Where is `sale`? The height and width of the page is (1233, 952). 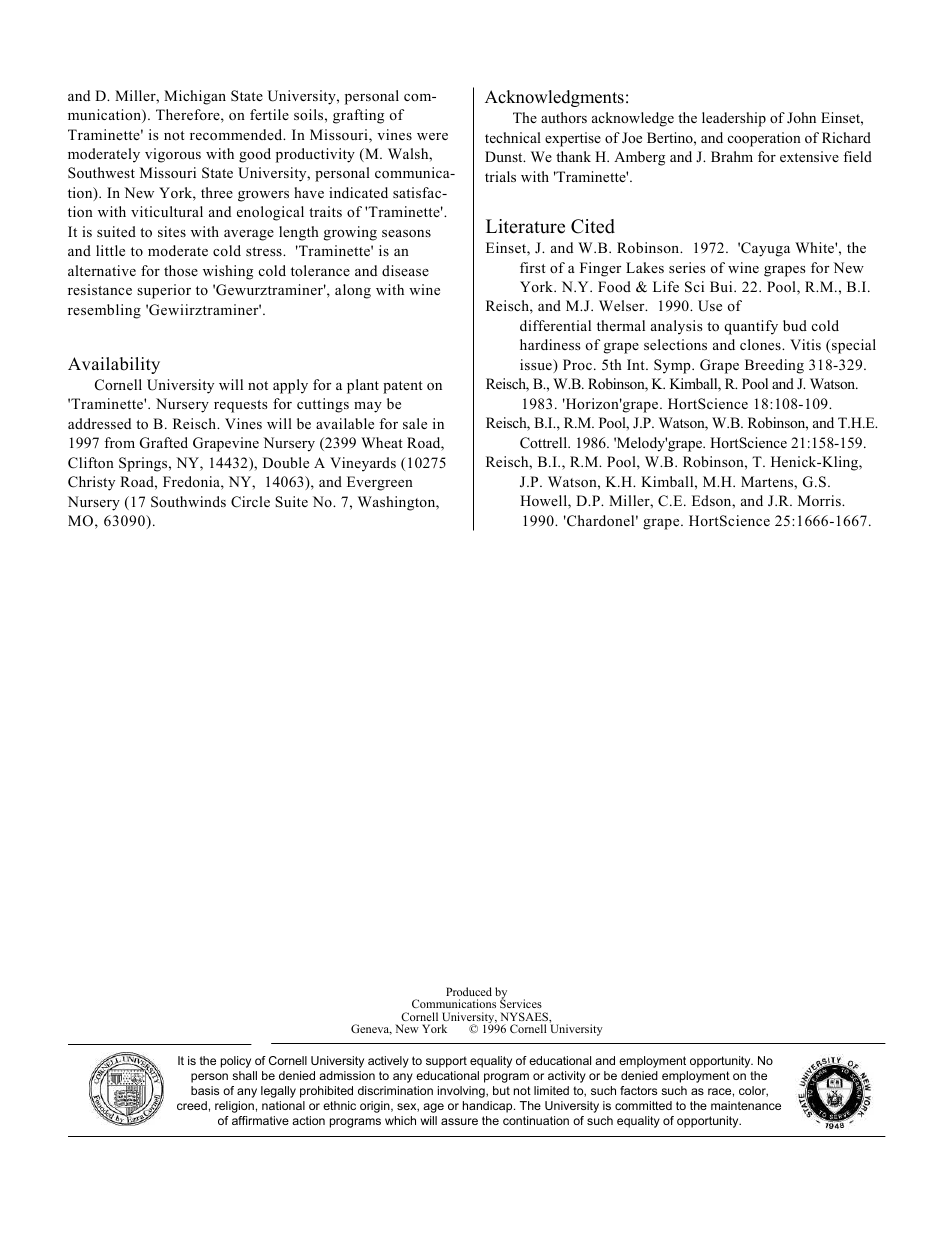
sale is located at coordinates (415, 423).
